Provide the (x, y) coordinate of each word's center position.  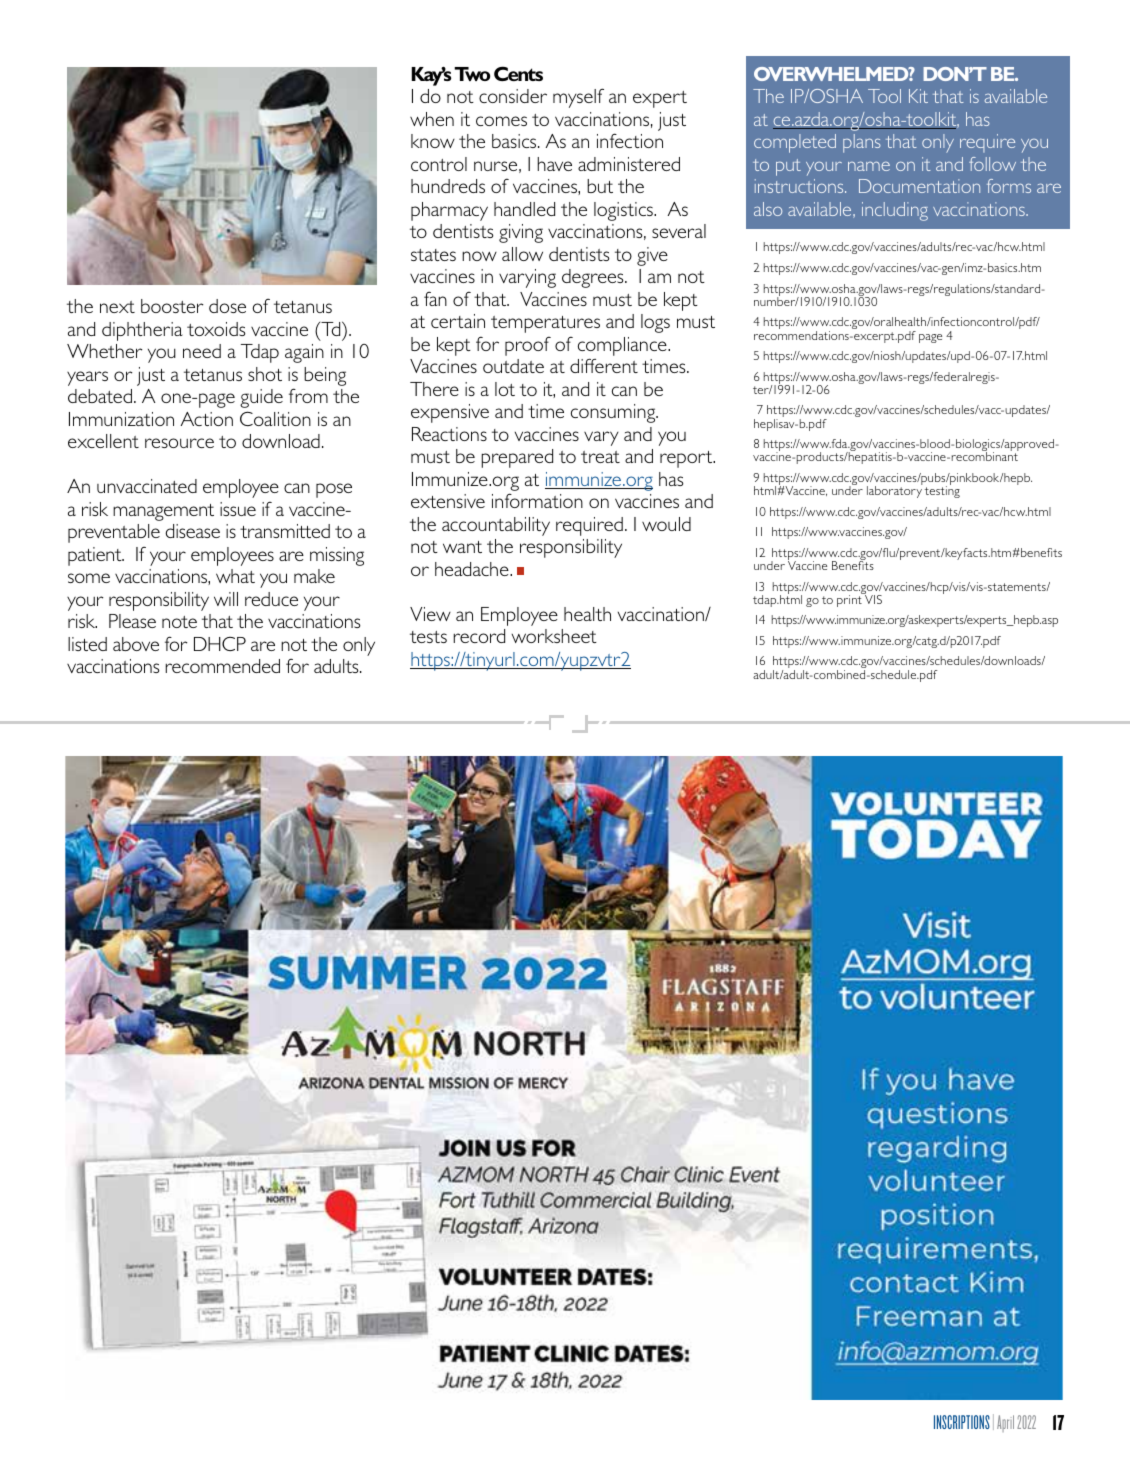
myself (578, 98)
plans (862, 143)
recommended (222, 666)
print (850, 600)
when (432, 119)
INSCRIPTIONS (962, 1422)
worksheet (554, 636)
